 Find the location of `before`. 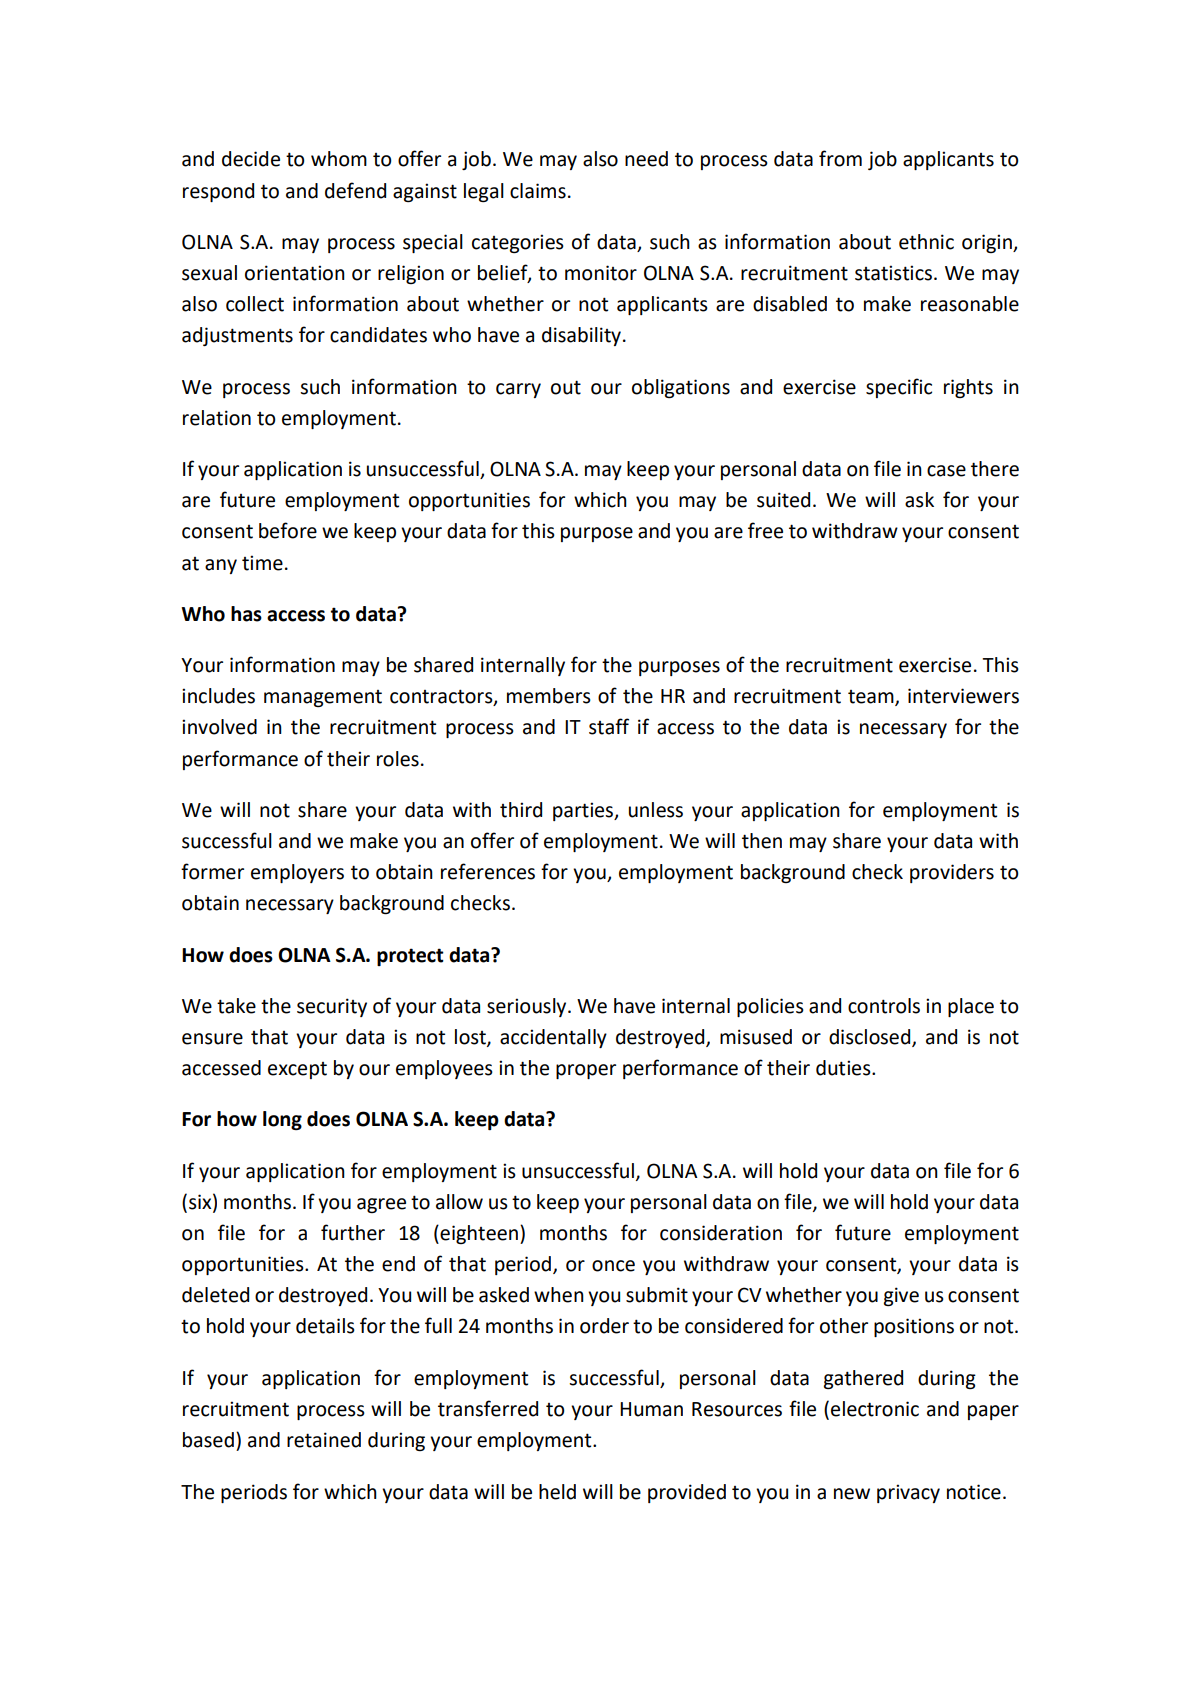

before is located at coordinates (288, 530).
